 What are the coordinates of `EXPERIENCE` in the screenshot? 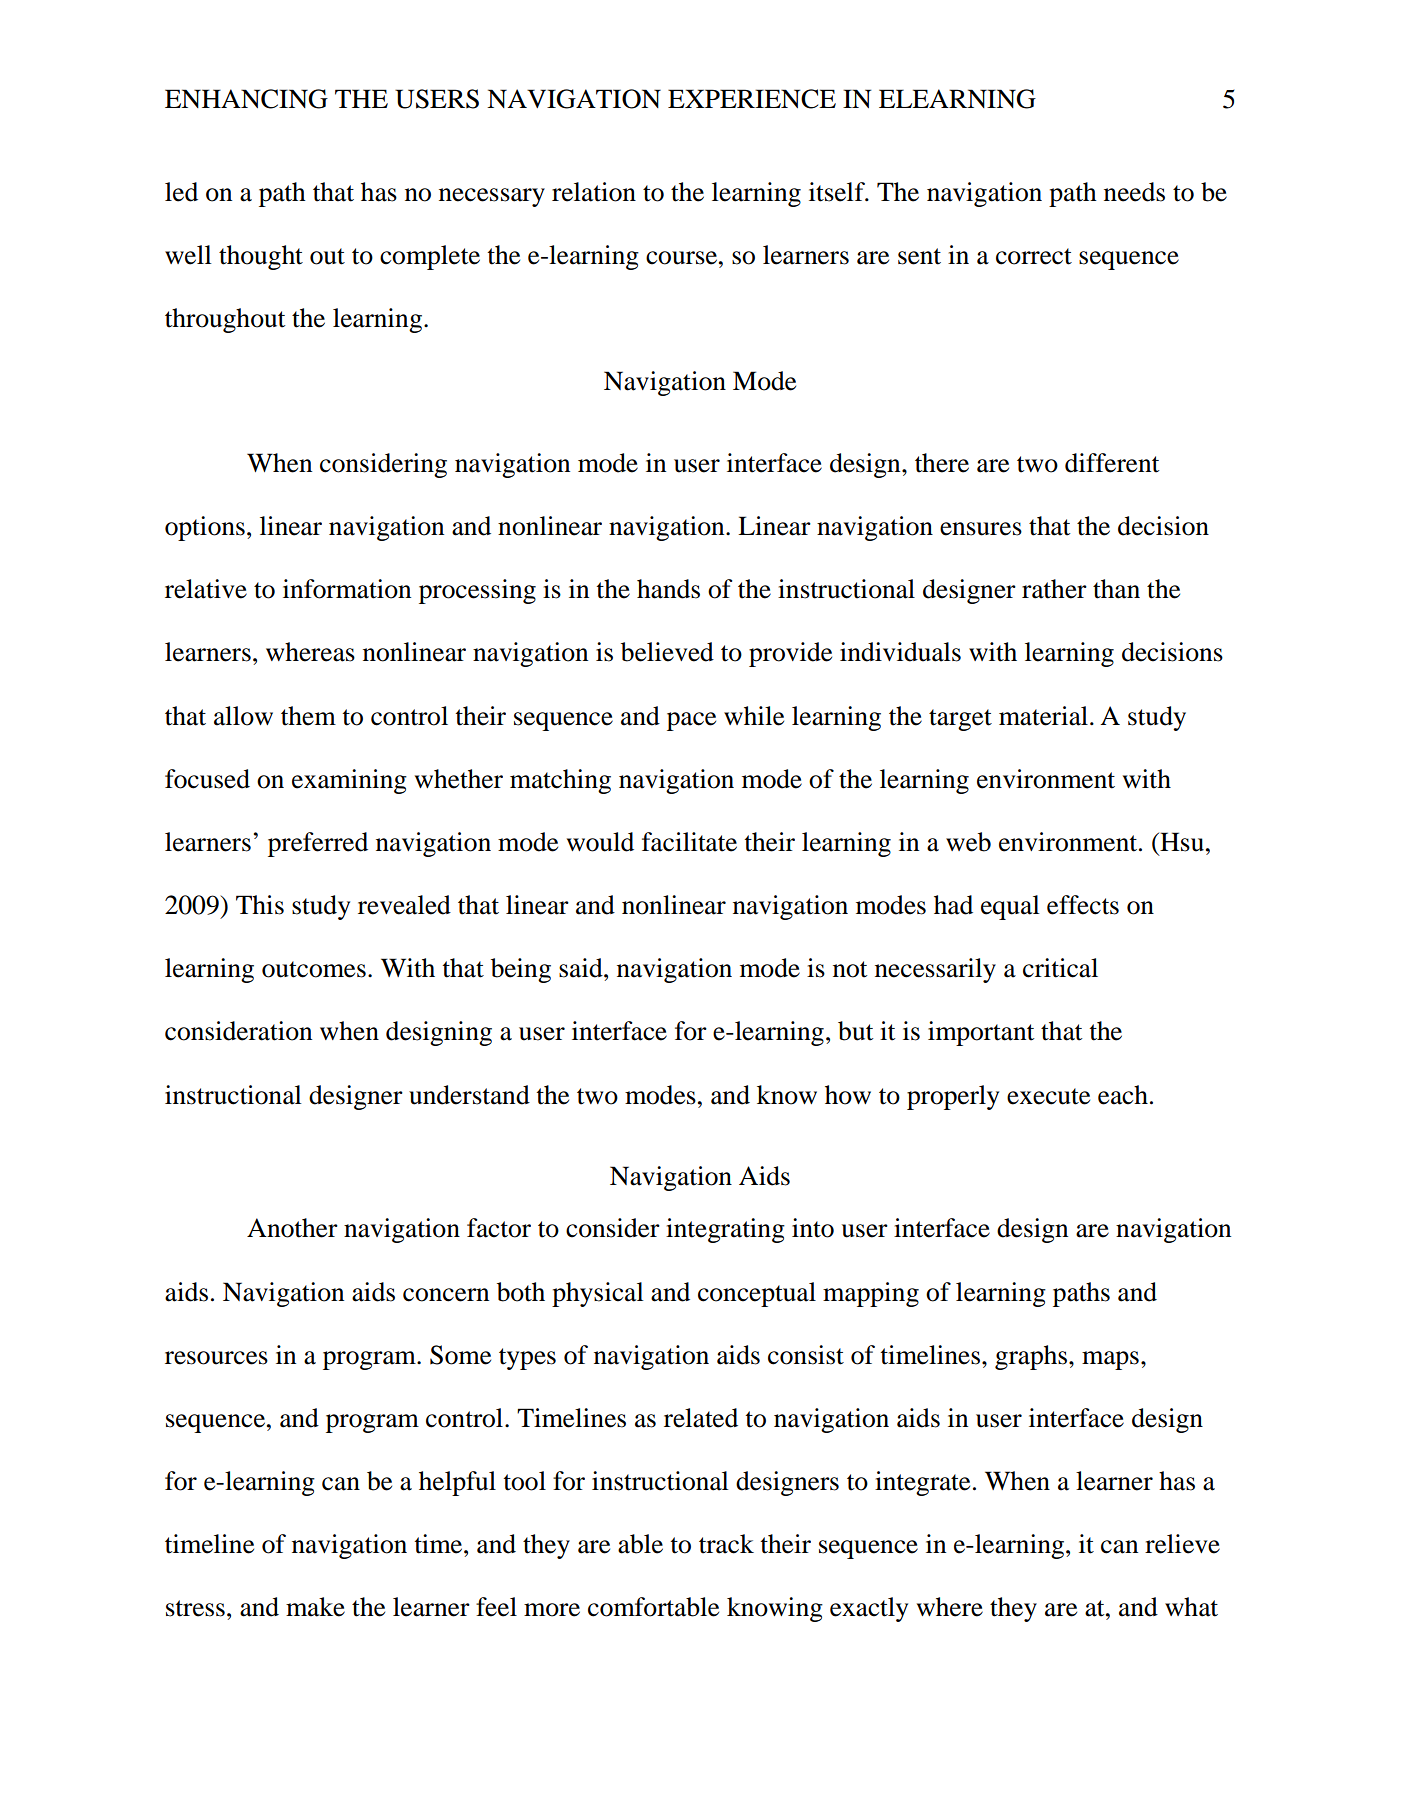 It's located at (752, 99).
